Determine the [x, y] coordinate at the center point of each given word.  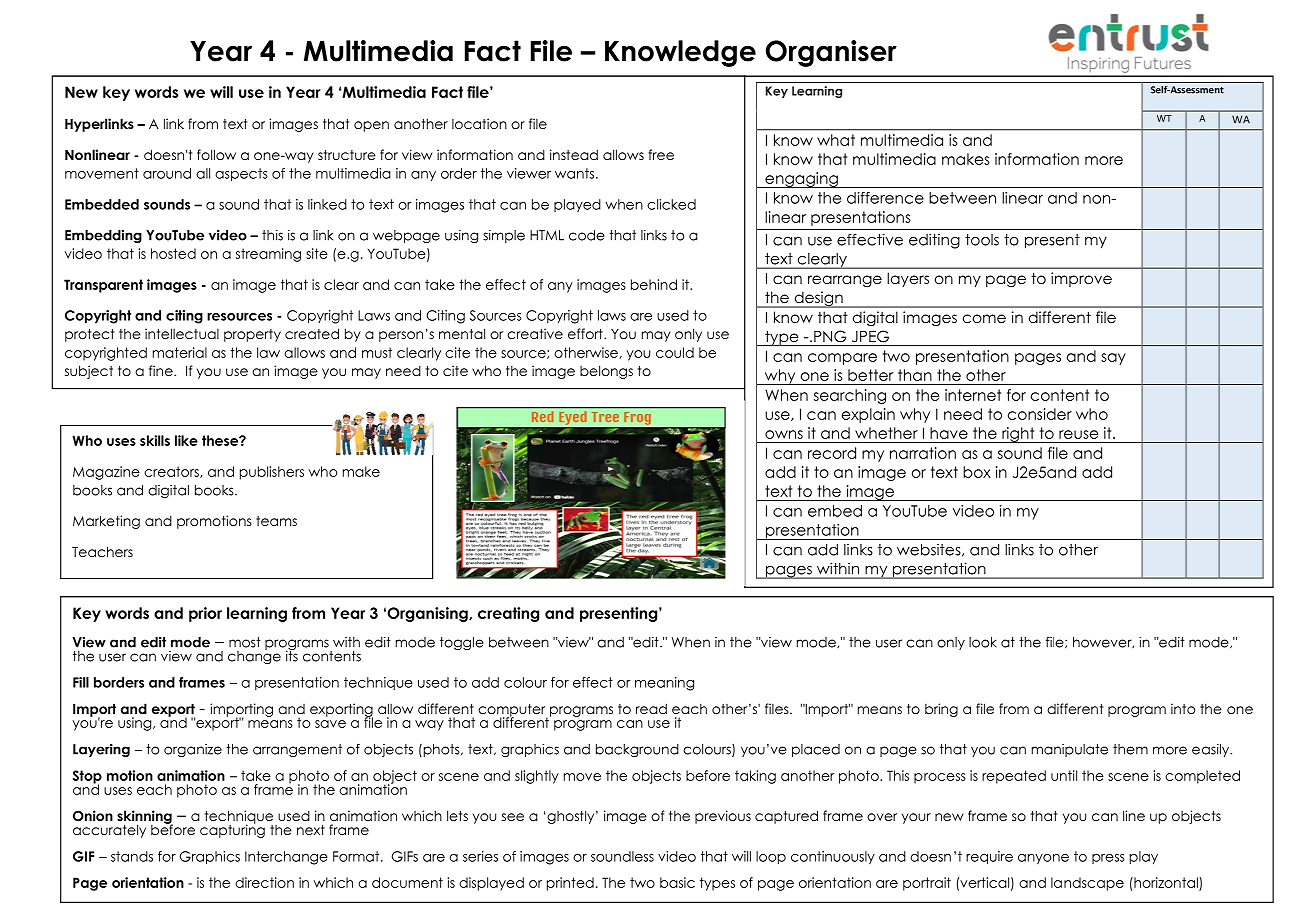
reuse [1078, 434]
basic [677, 882]
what [836, 140]
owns [784, 434]
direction [264, 882]
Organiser [831, 53]
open [371, 126]
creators [172, 472]
